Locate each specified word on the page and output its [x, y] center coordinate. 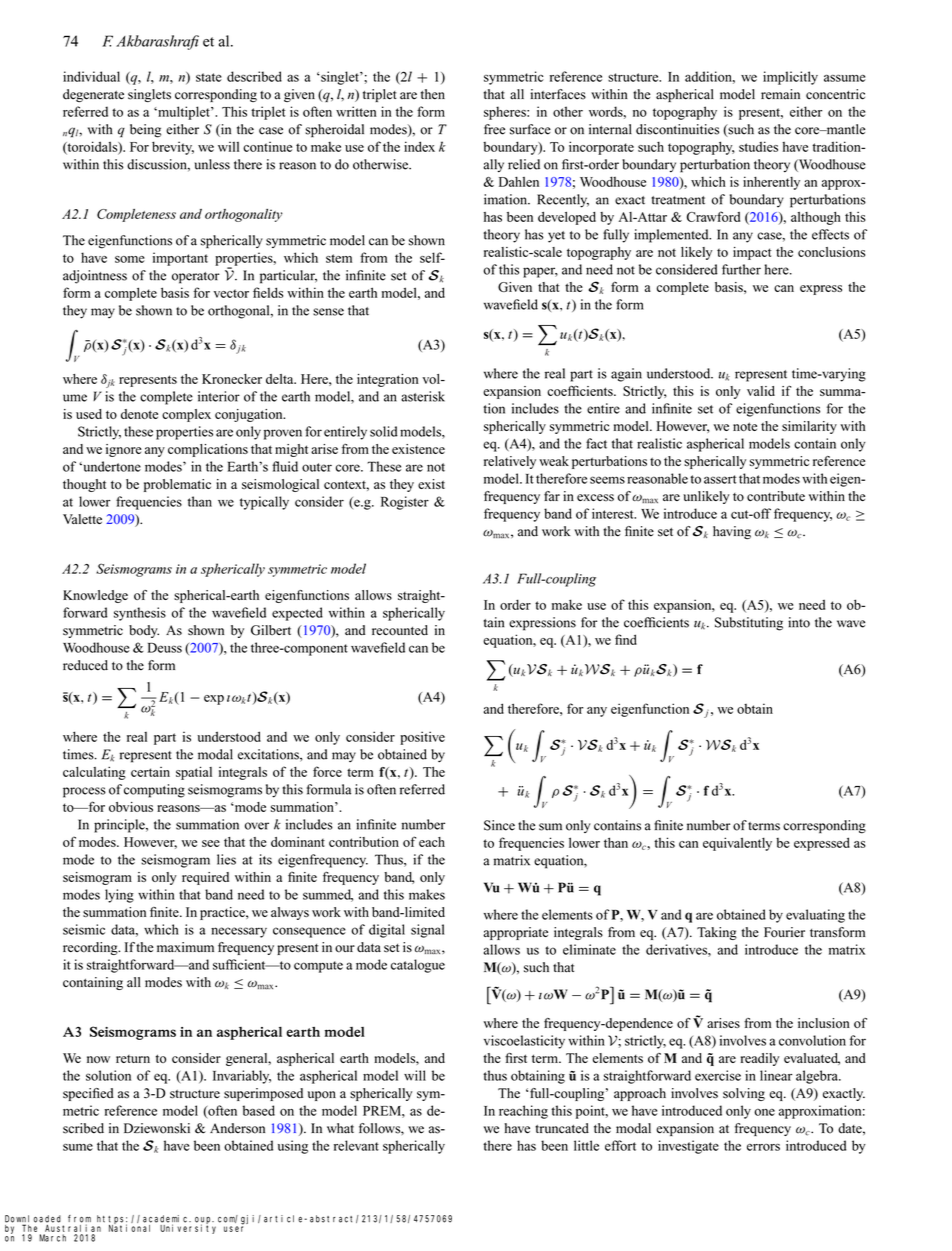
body [144, 631]
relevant [356, 1145]
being [145, 131]
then [433, 94]
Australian [73, 1228]
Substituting [749, 624]
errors [763, 1147]
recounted [400, 630]
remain [780, 94]
